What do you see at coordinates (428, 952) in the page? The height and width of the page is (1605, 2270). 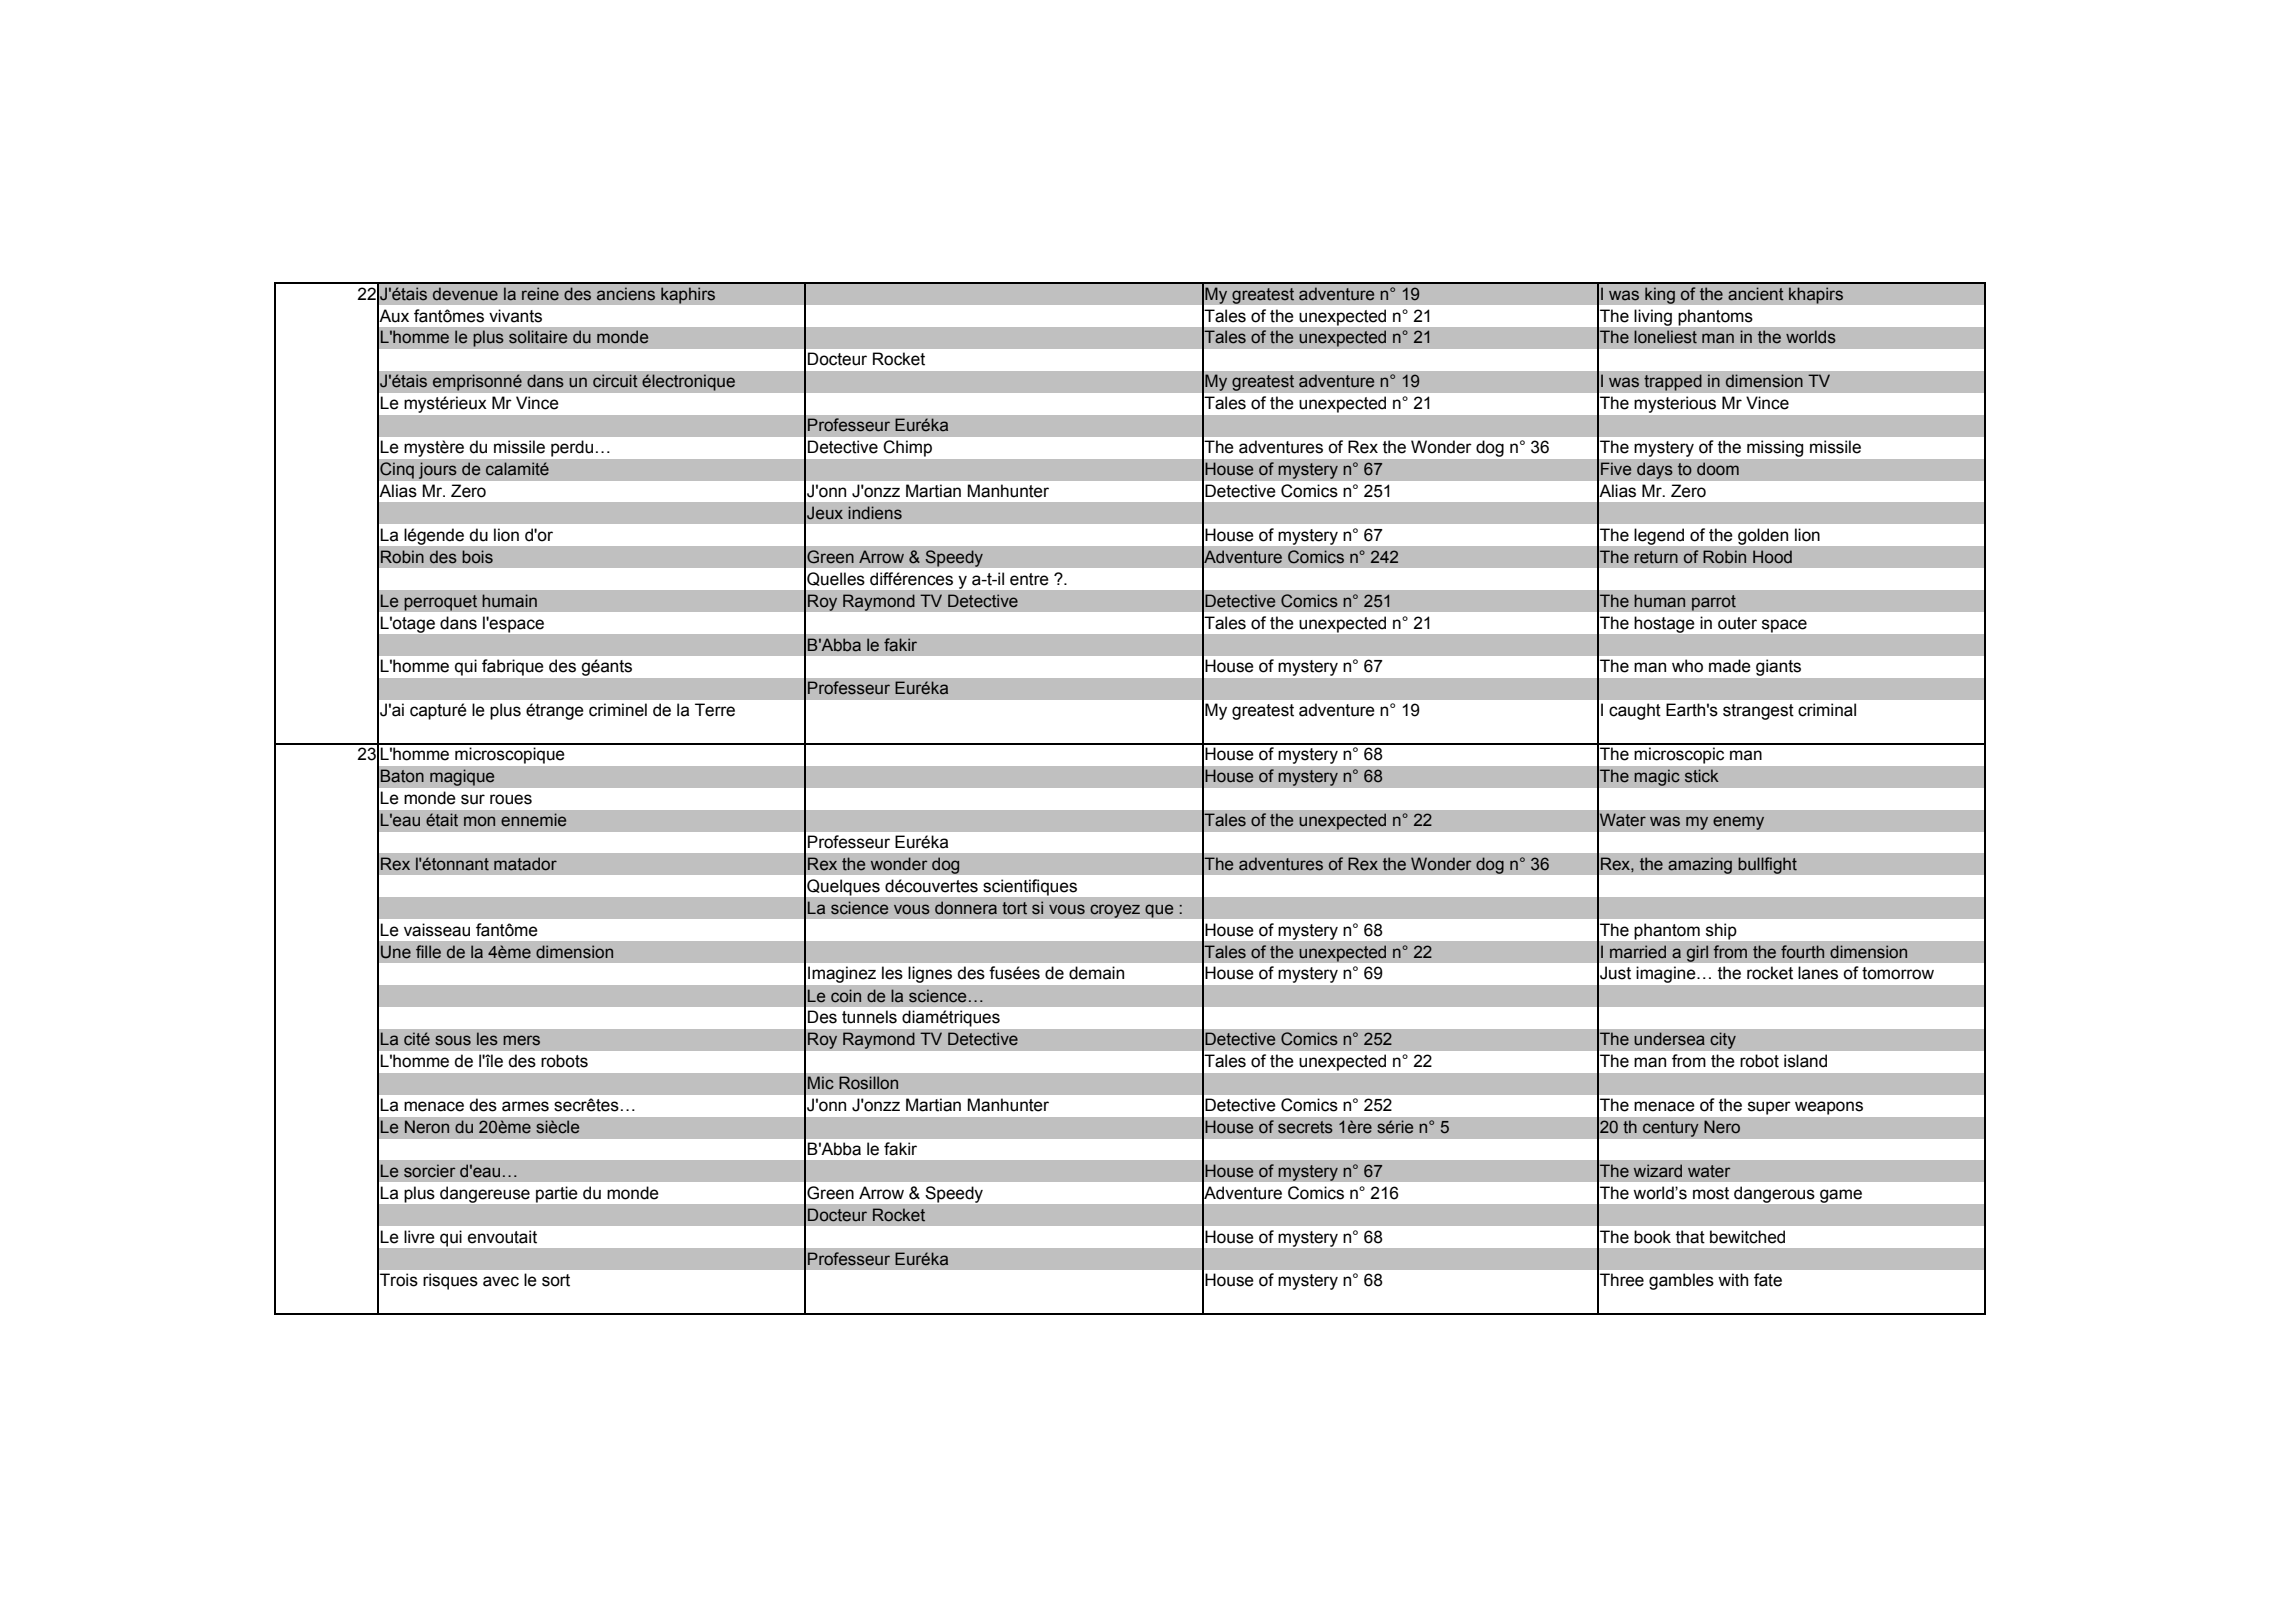 I see `fille` at bounding box center [428, 952].
